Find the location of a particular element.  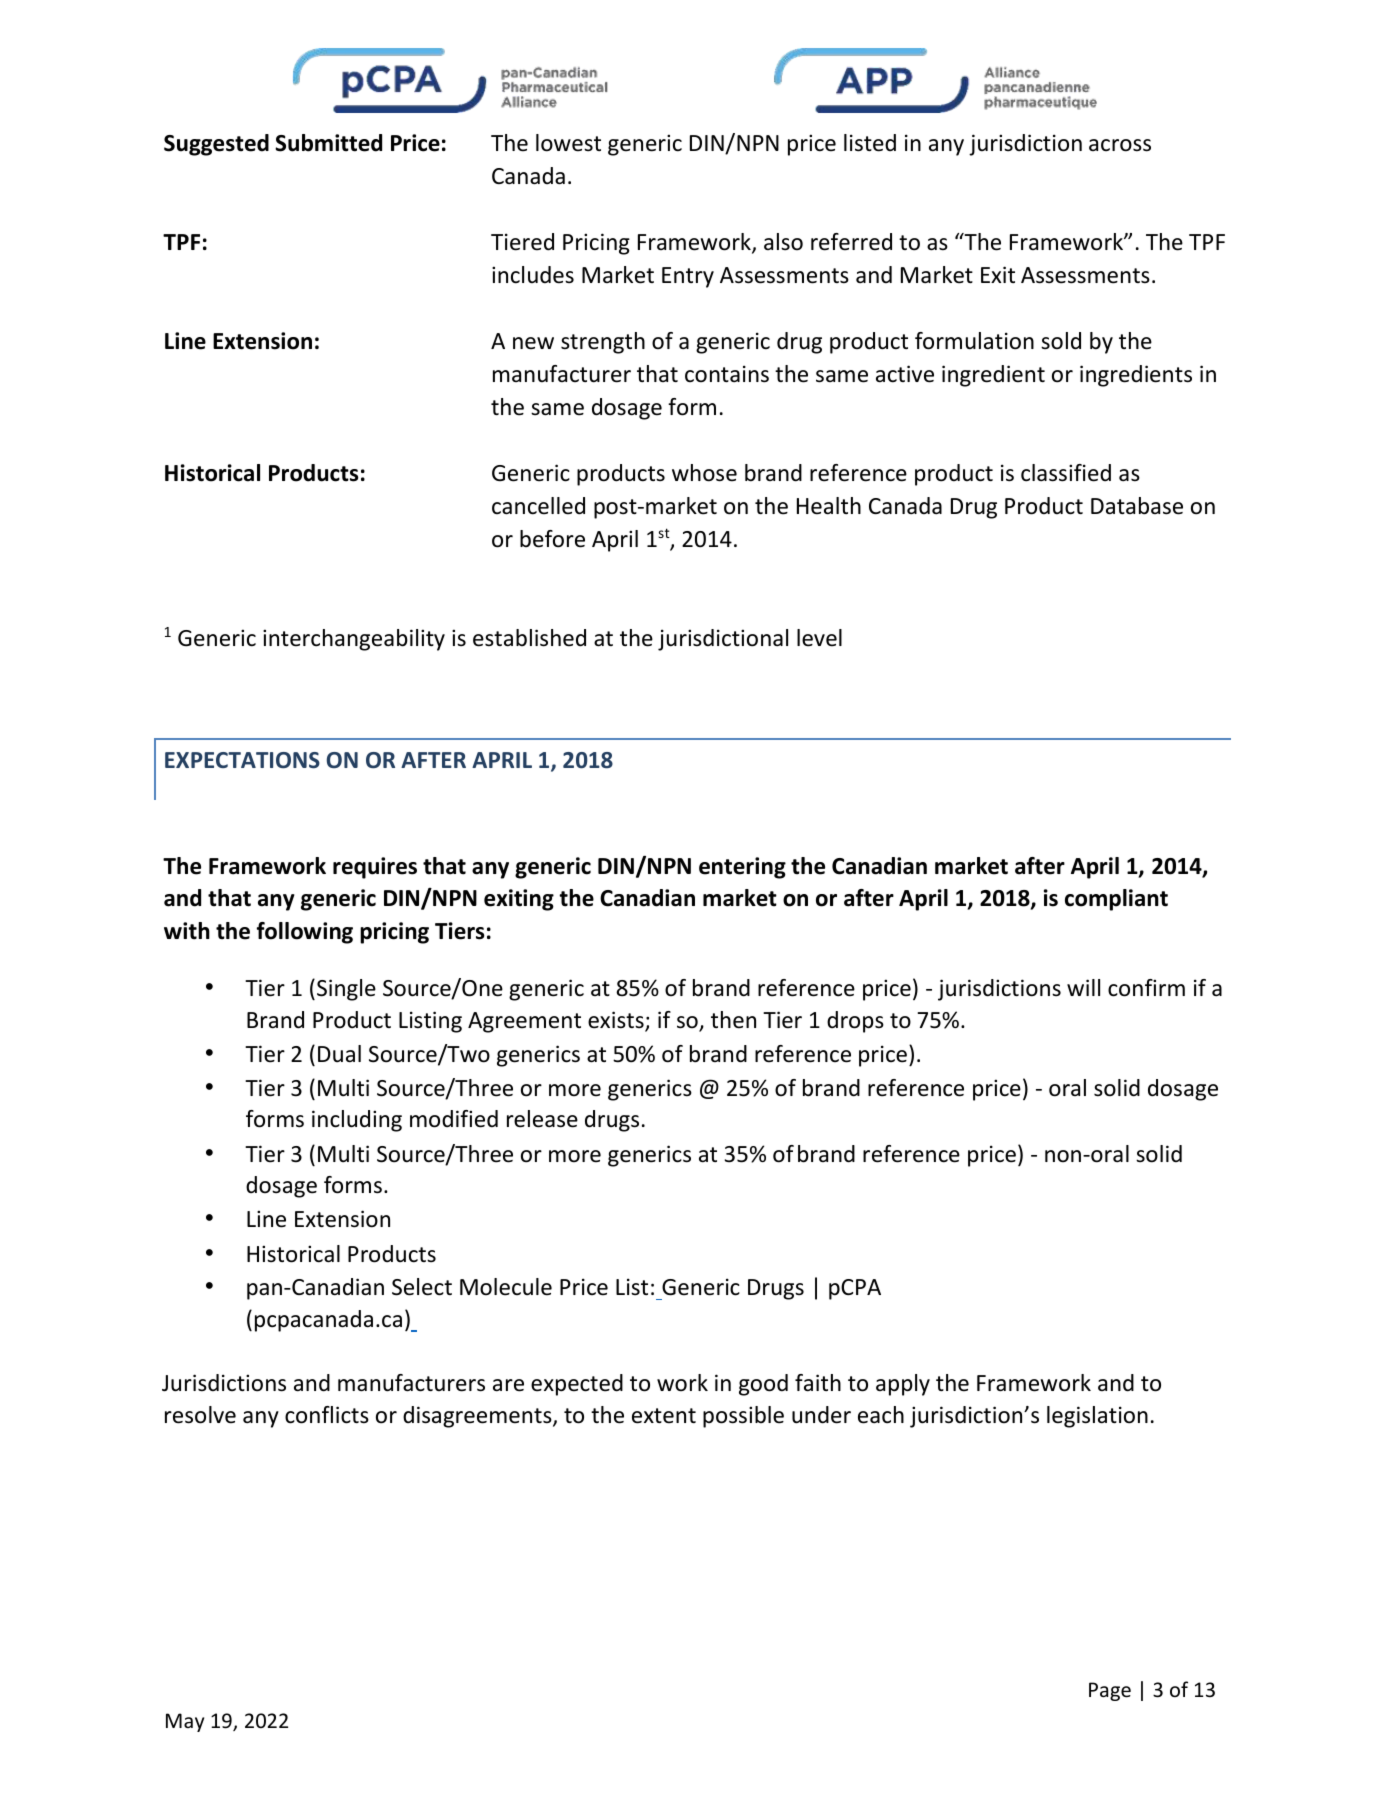

May is located at coordinates (185, 1722).
